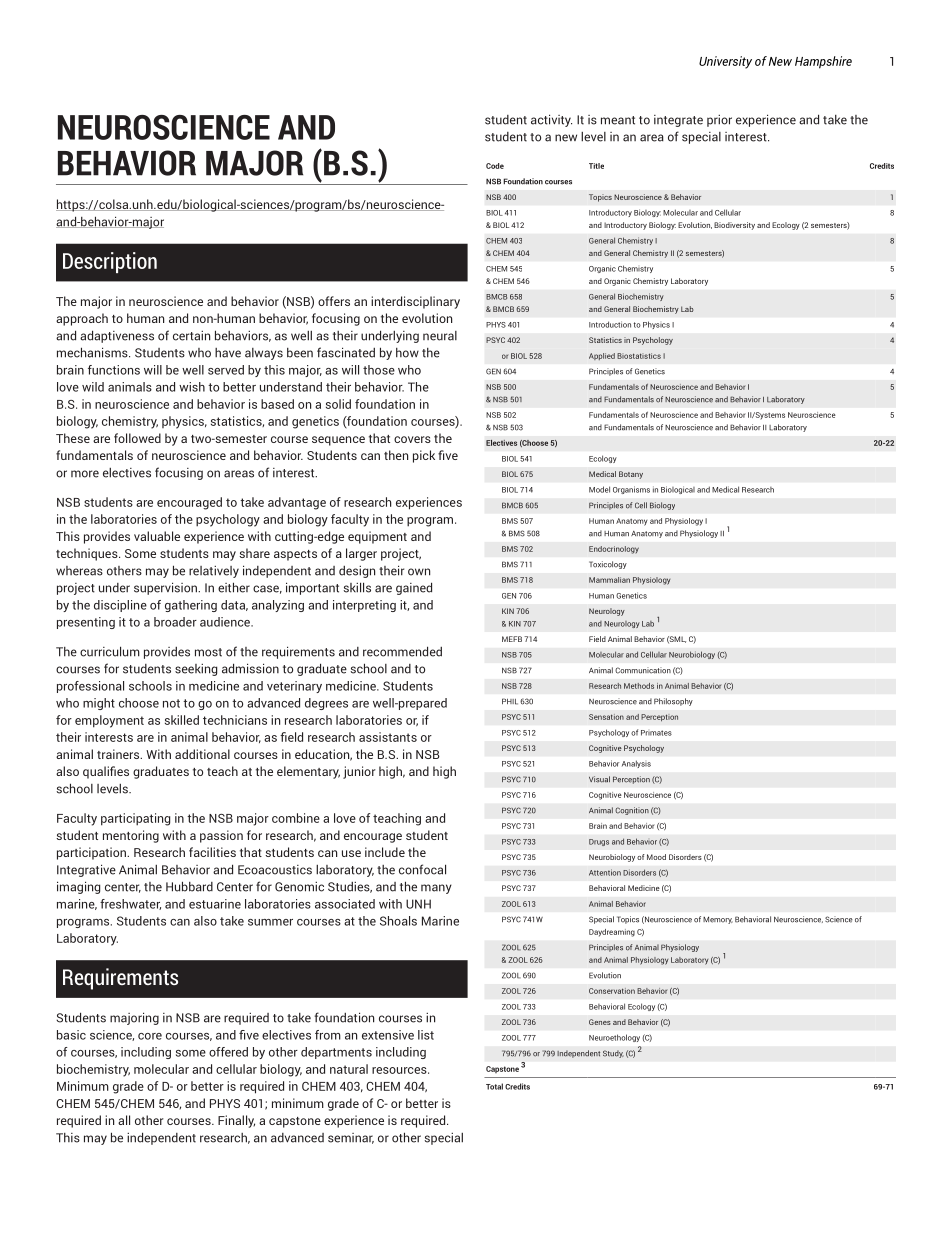 The width and height of the document is (952, 1233). Describe the element at coordinates (236, 1121) in the document. I see `Finally` at that location.
